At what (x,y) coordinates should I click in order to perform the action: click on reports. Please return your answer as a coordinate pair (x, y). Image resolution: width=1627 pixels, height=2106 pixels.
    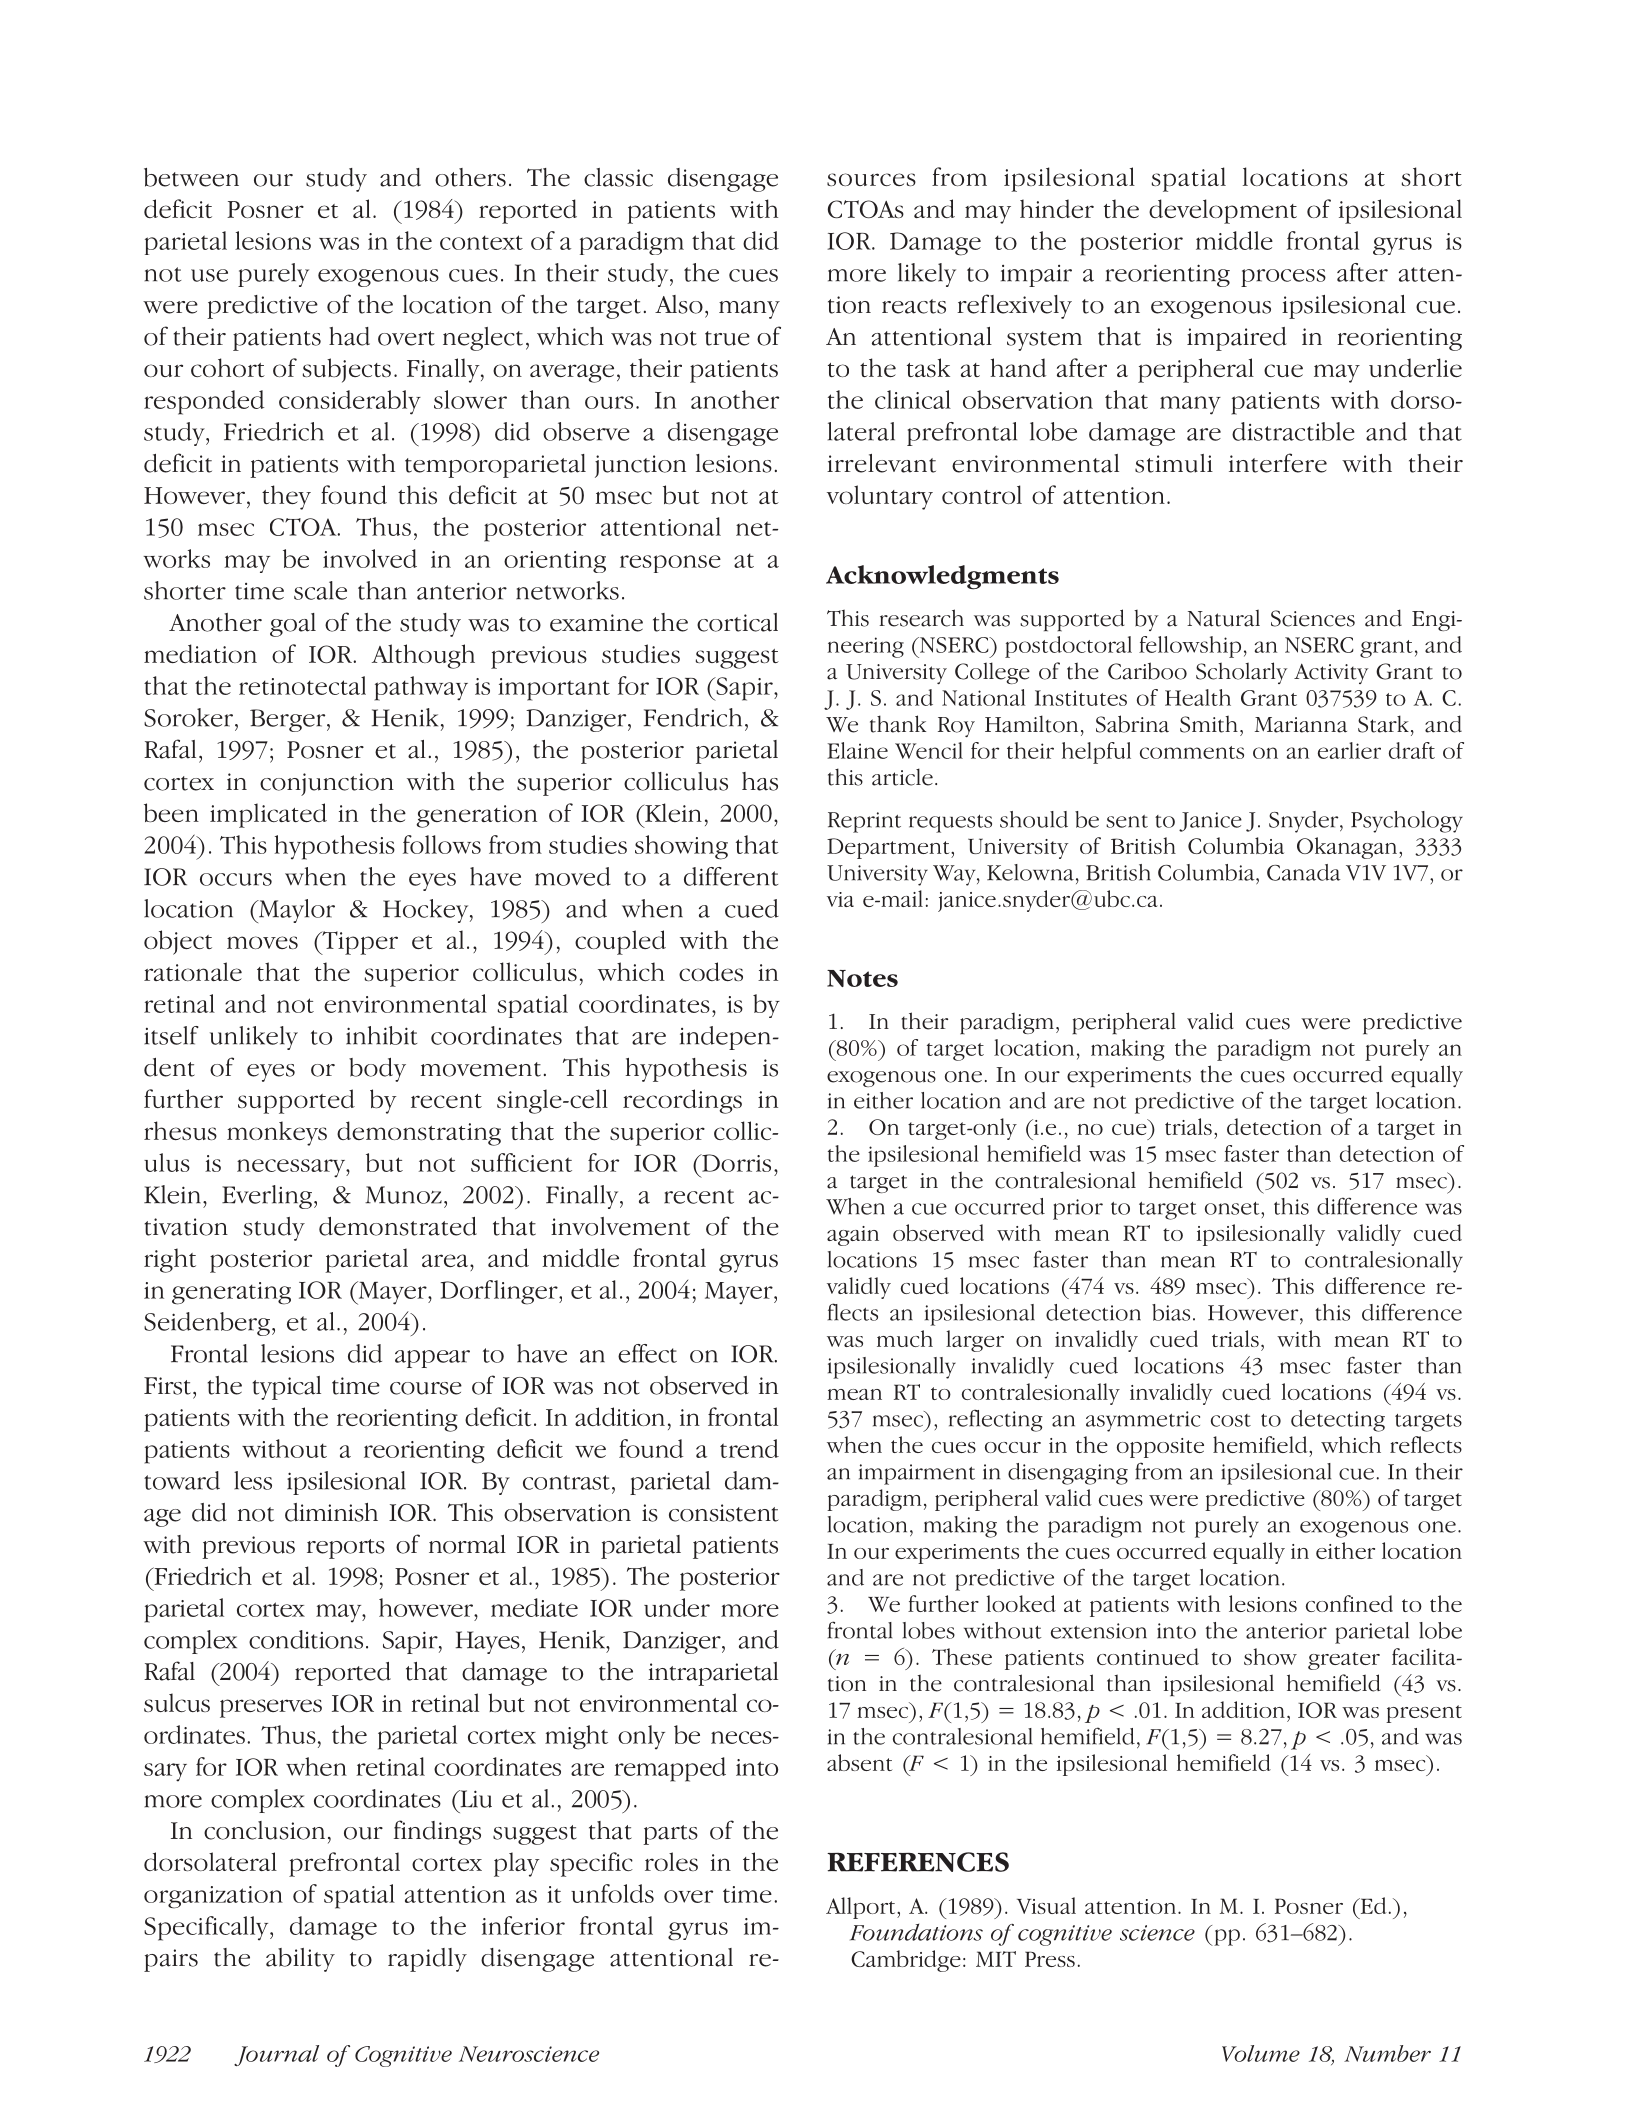
    Looking at the image, I should click on (346, 1549).
